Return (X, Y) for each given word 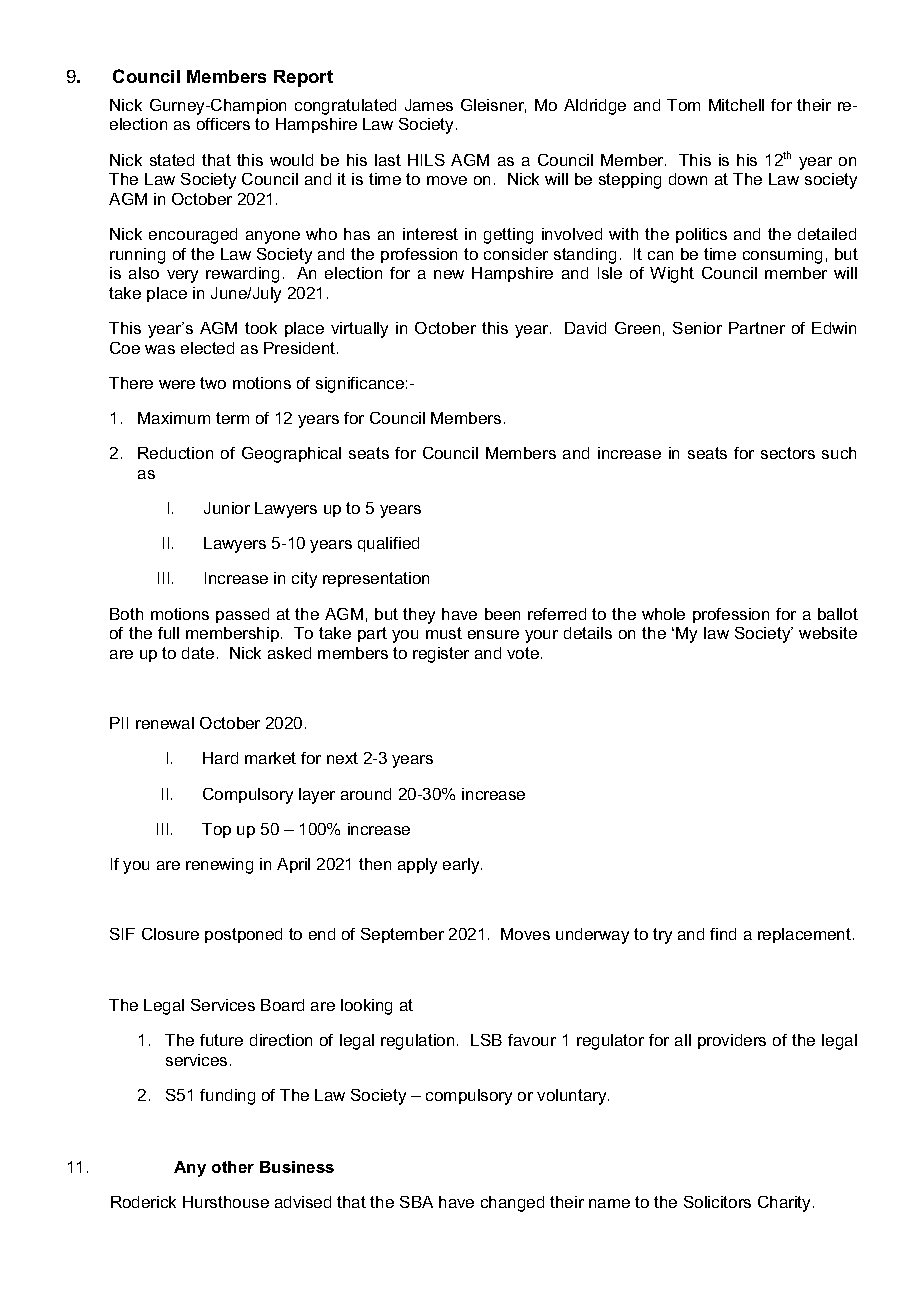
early (462, 866)
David (585, 328)
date (198, 653)
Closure (170, 934)
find (723, 934)
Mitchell (736, 105)
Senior (697, 328)
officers (223, 124)
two (213, 383)
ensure (493, 634)
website (828, 633)
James (429, 105)
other (233, 1167)
